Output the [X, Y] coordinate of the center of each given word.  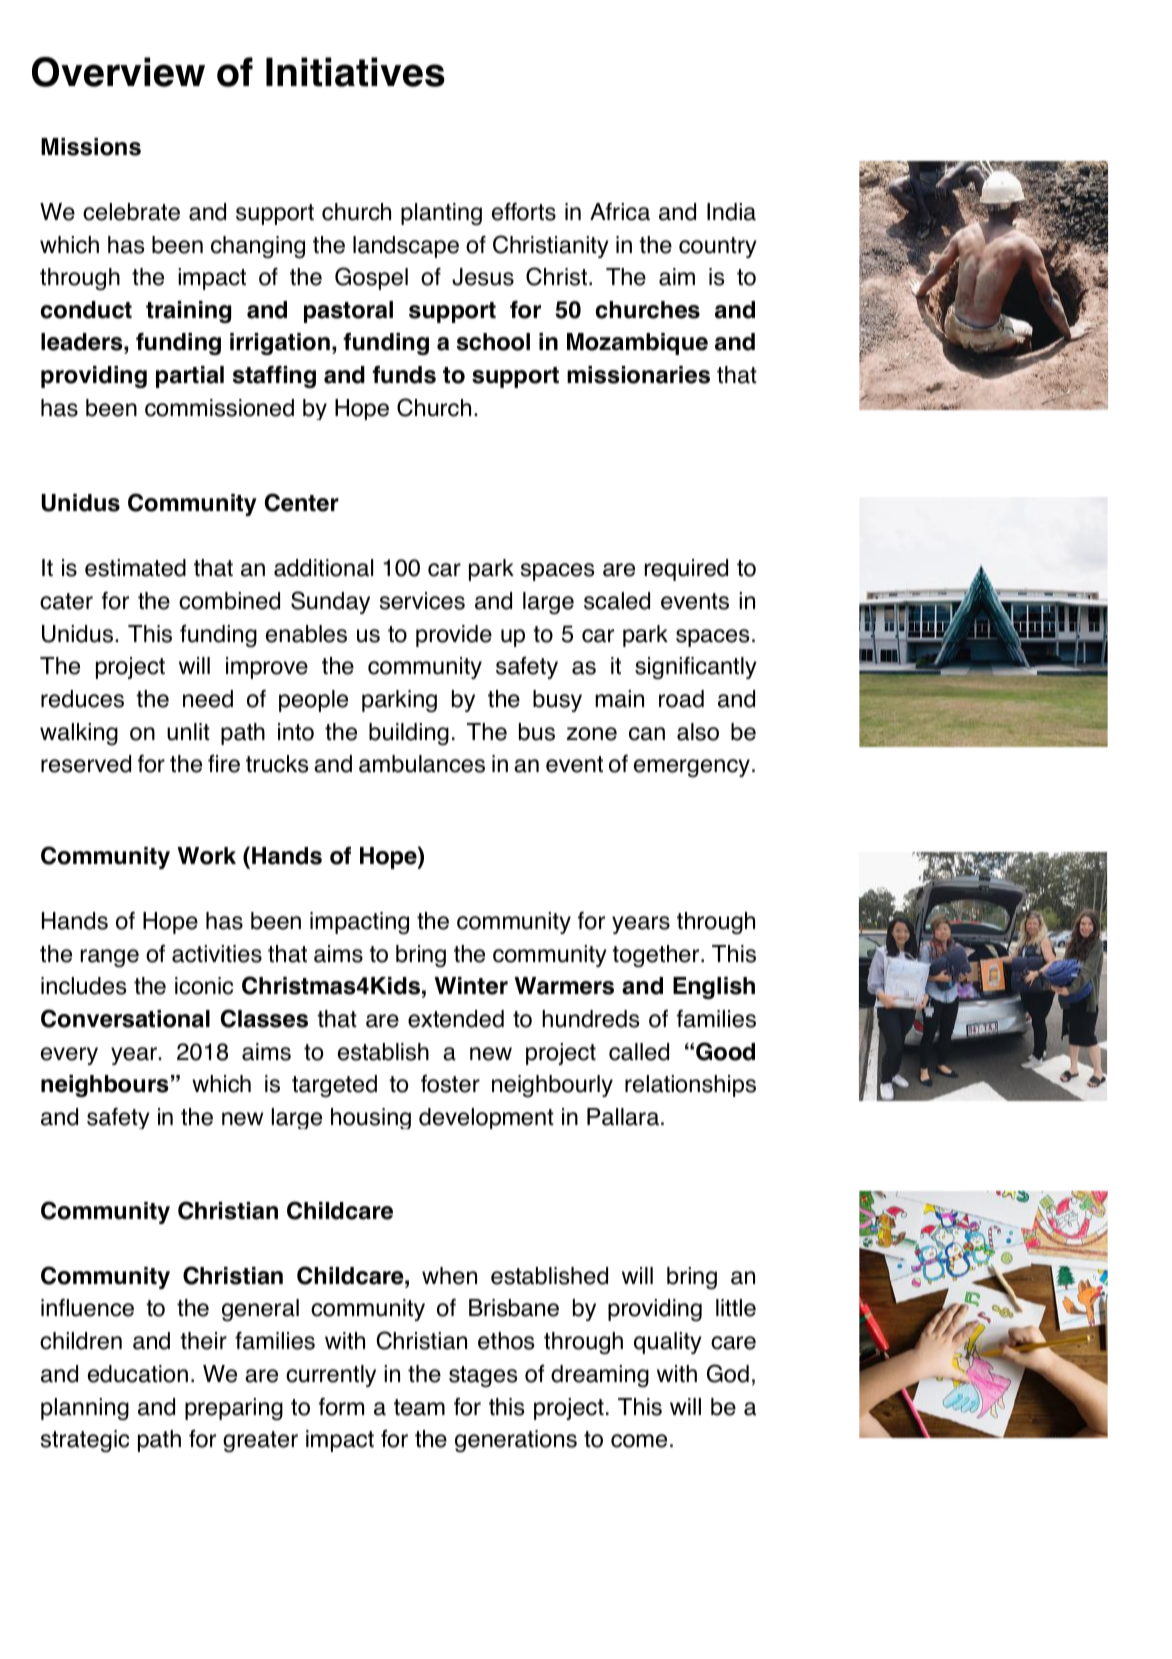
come [639, 1441]
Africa [620, 212]
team [419, 1407]
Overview [118, 72]
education [138, 1374]
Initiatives [355, 72]
